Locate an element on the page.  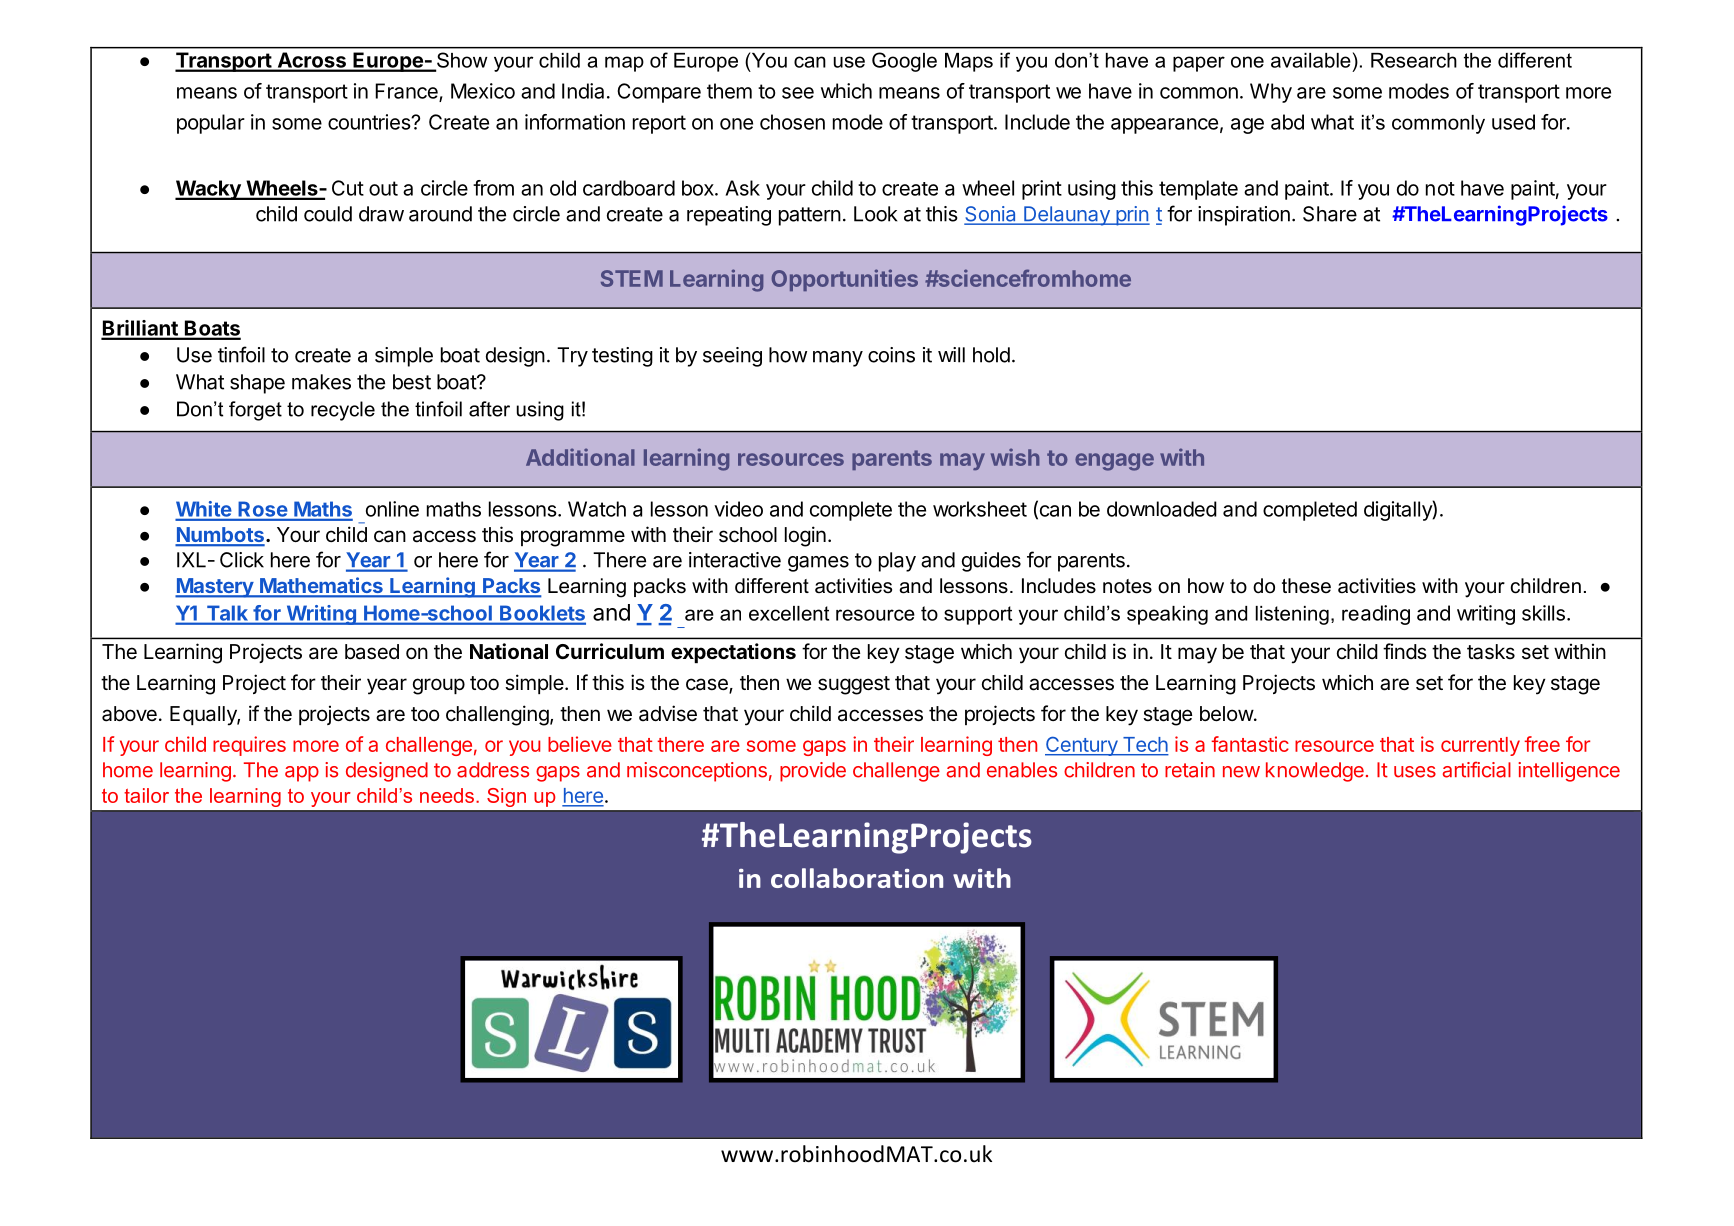
France is located at coordinates (407, 92).
